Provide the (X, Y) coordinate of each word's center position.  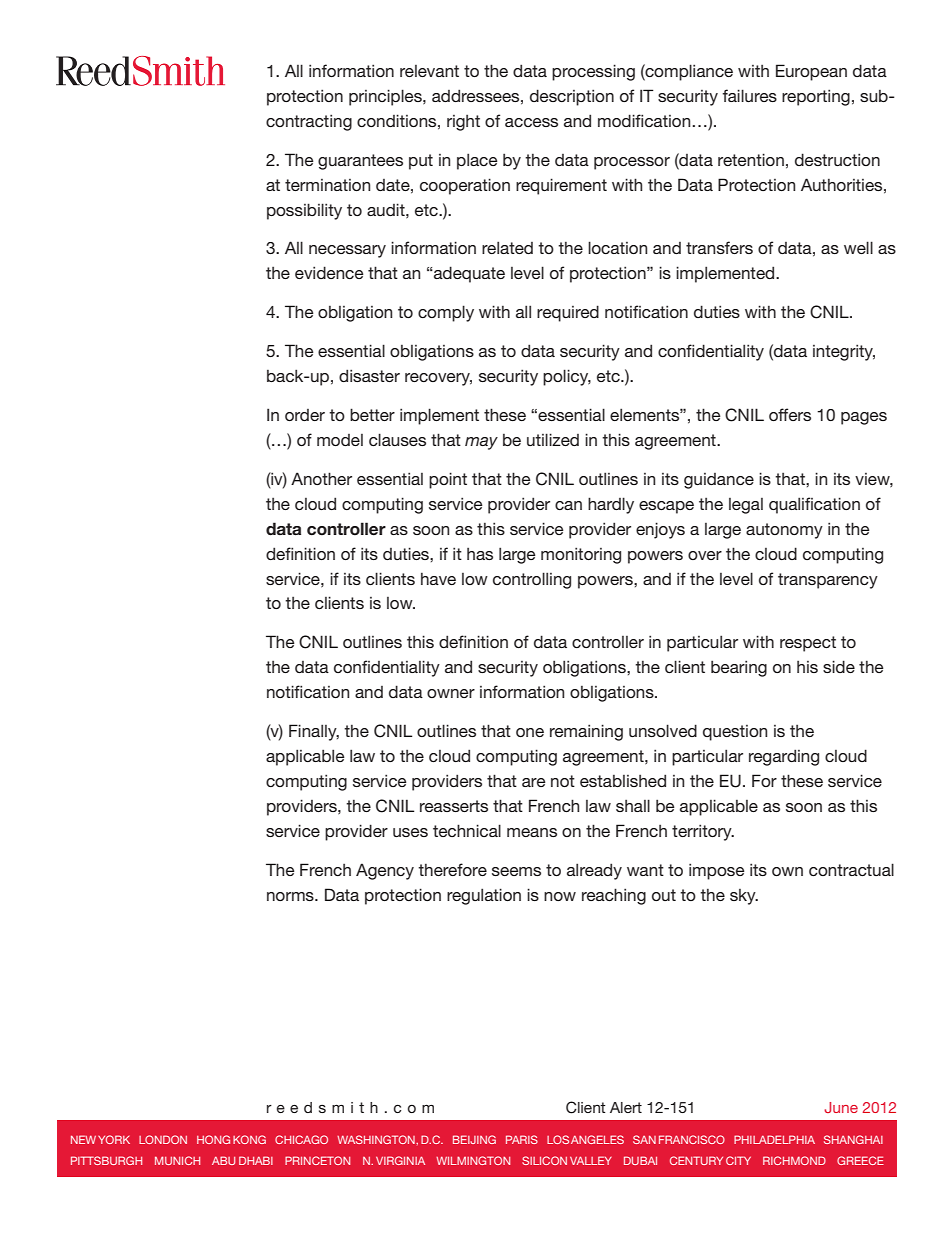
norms (291, 896)
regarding (784, 757)
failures (750, 95)
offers (790, 414)
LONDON (163, 1139)
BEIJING (474, 1139)
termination (327, 185)
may (481, 443)
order (305, 415)
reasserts (454, 806)
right (463, 123)
